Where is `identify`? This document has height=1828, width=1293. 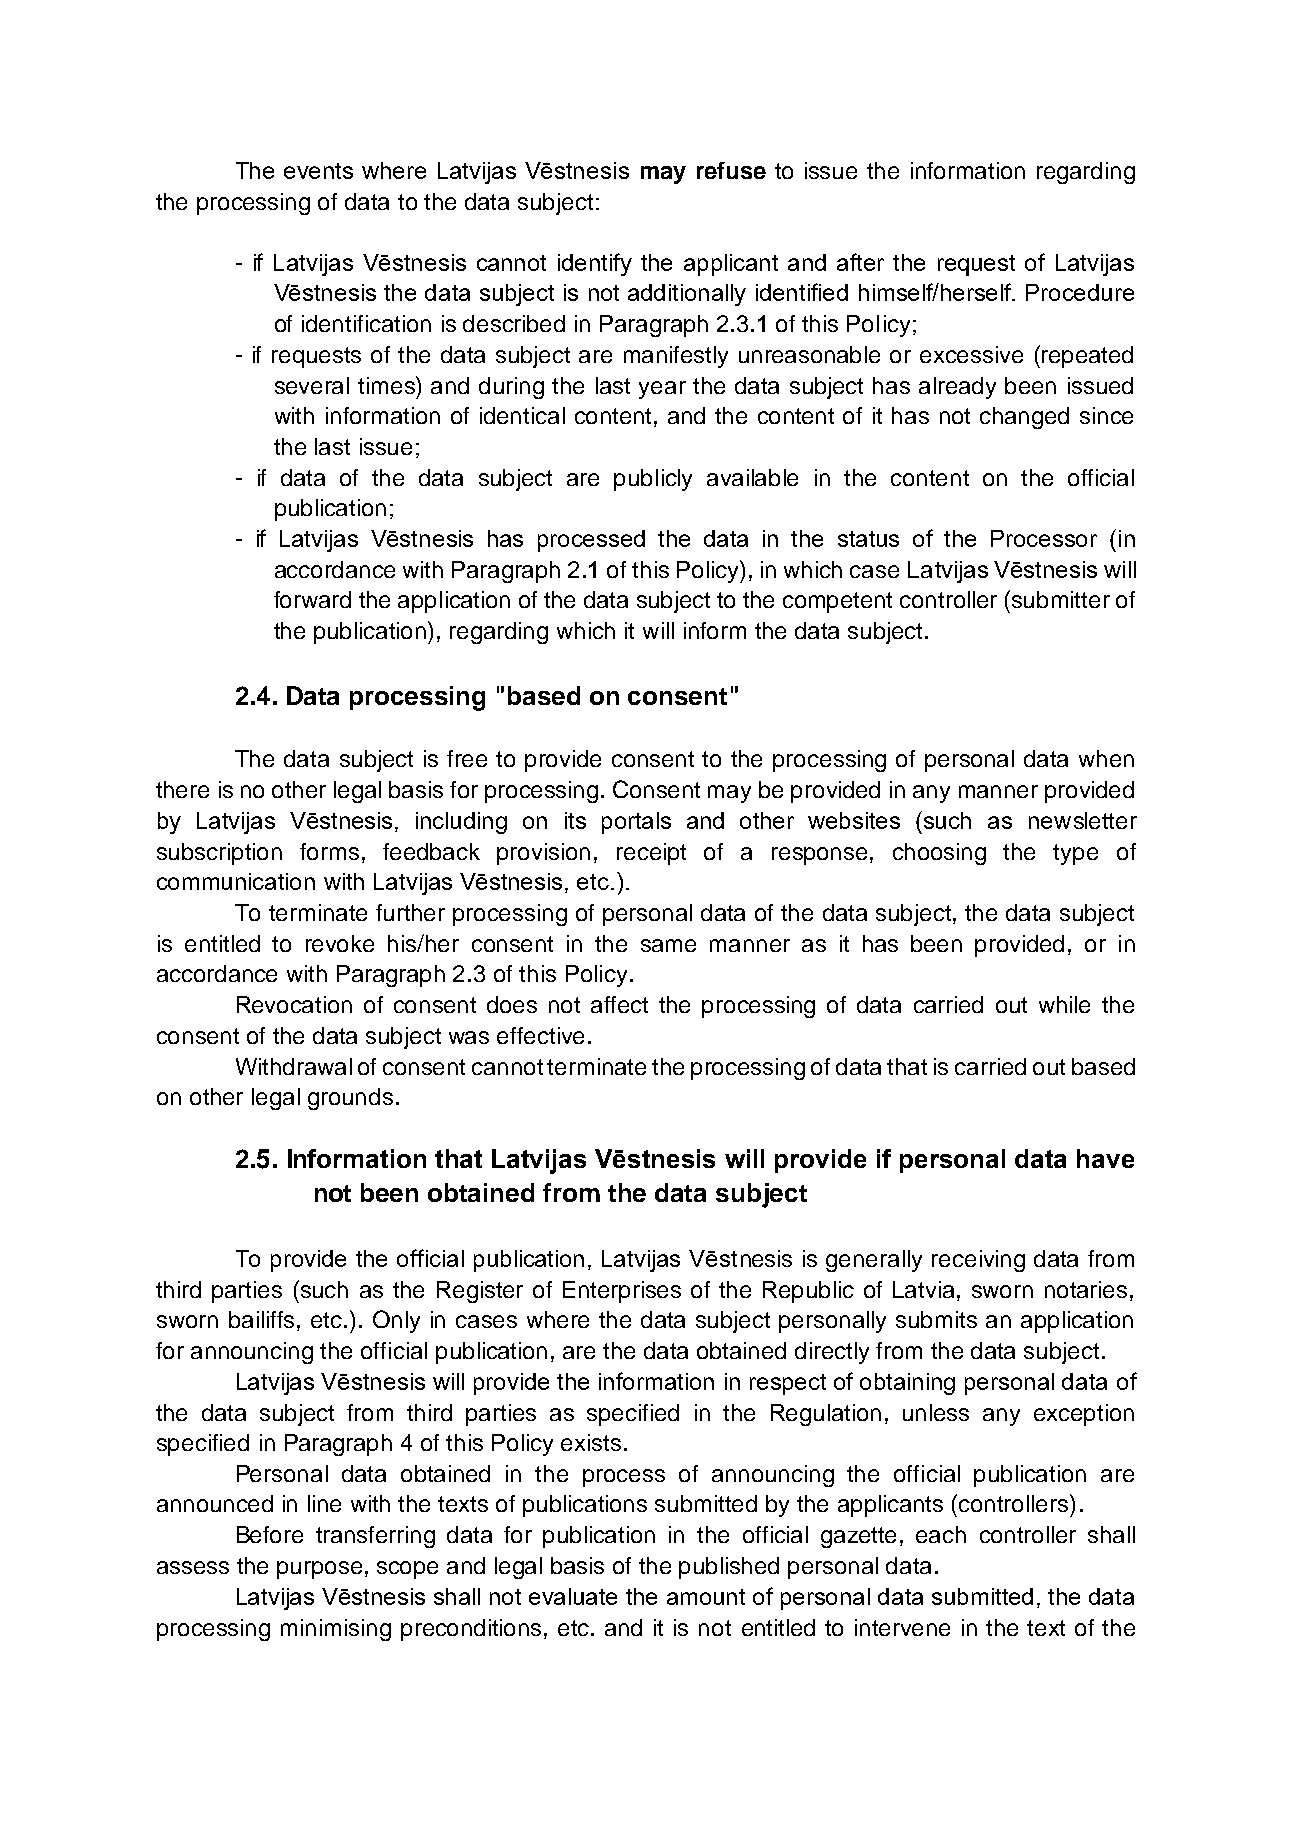 identify is located at coordinates (595, 264).
